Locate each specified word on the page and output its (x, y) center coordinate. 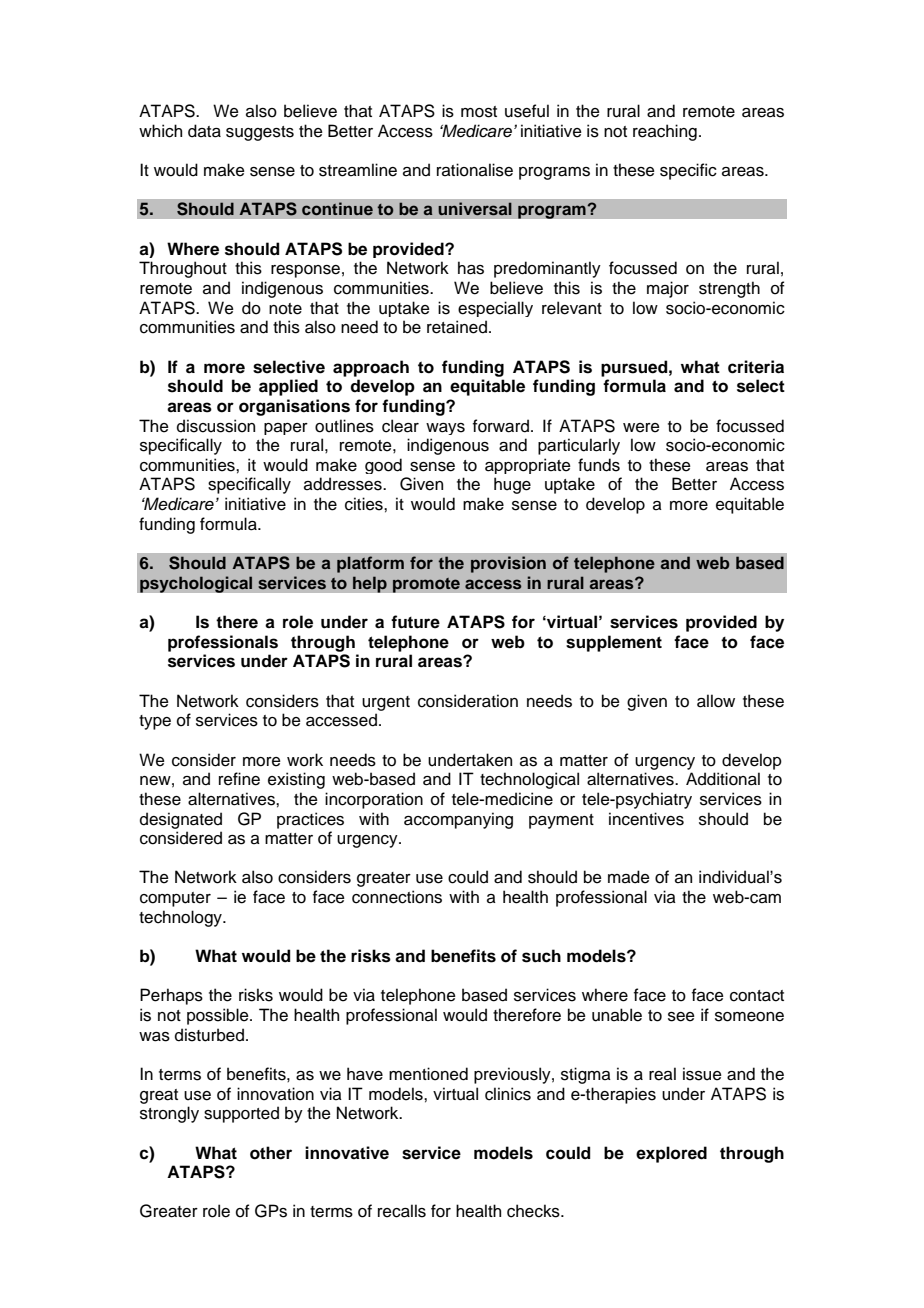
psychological (196, 584)
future (415, 622)
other (271, 1153)
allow (716, 701)
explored (671, 1154)
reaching (665, 132)
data (204, 131)
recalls (402, 1211)
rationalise (475, 170)
